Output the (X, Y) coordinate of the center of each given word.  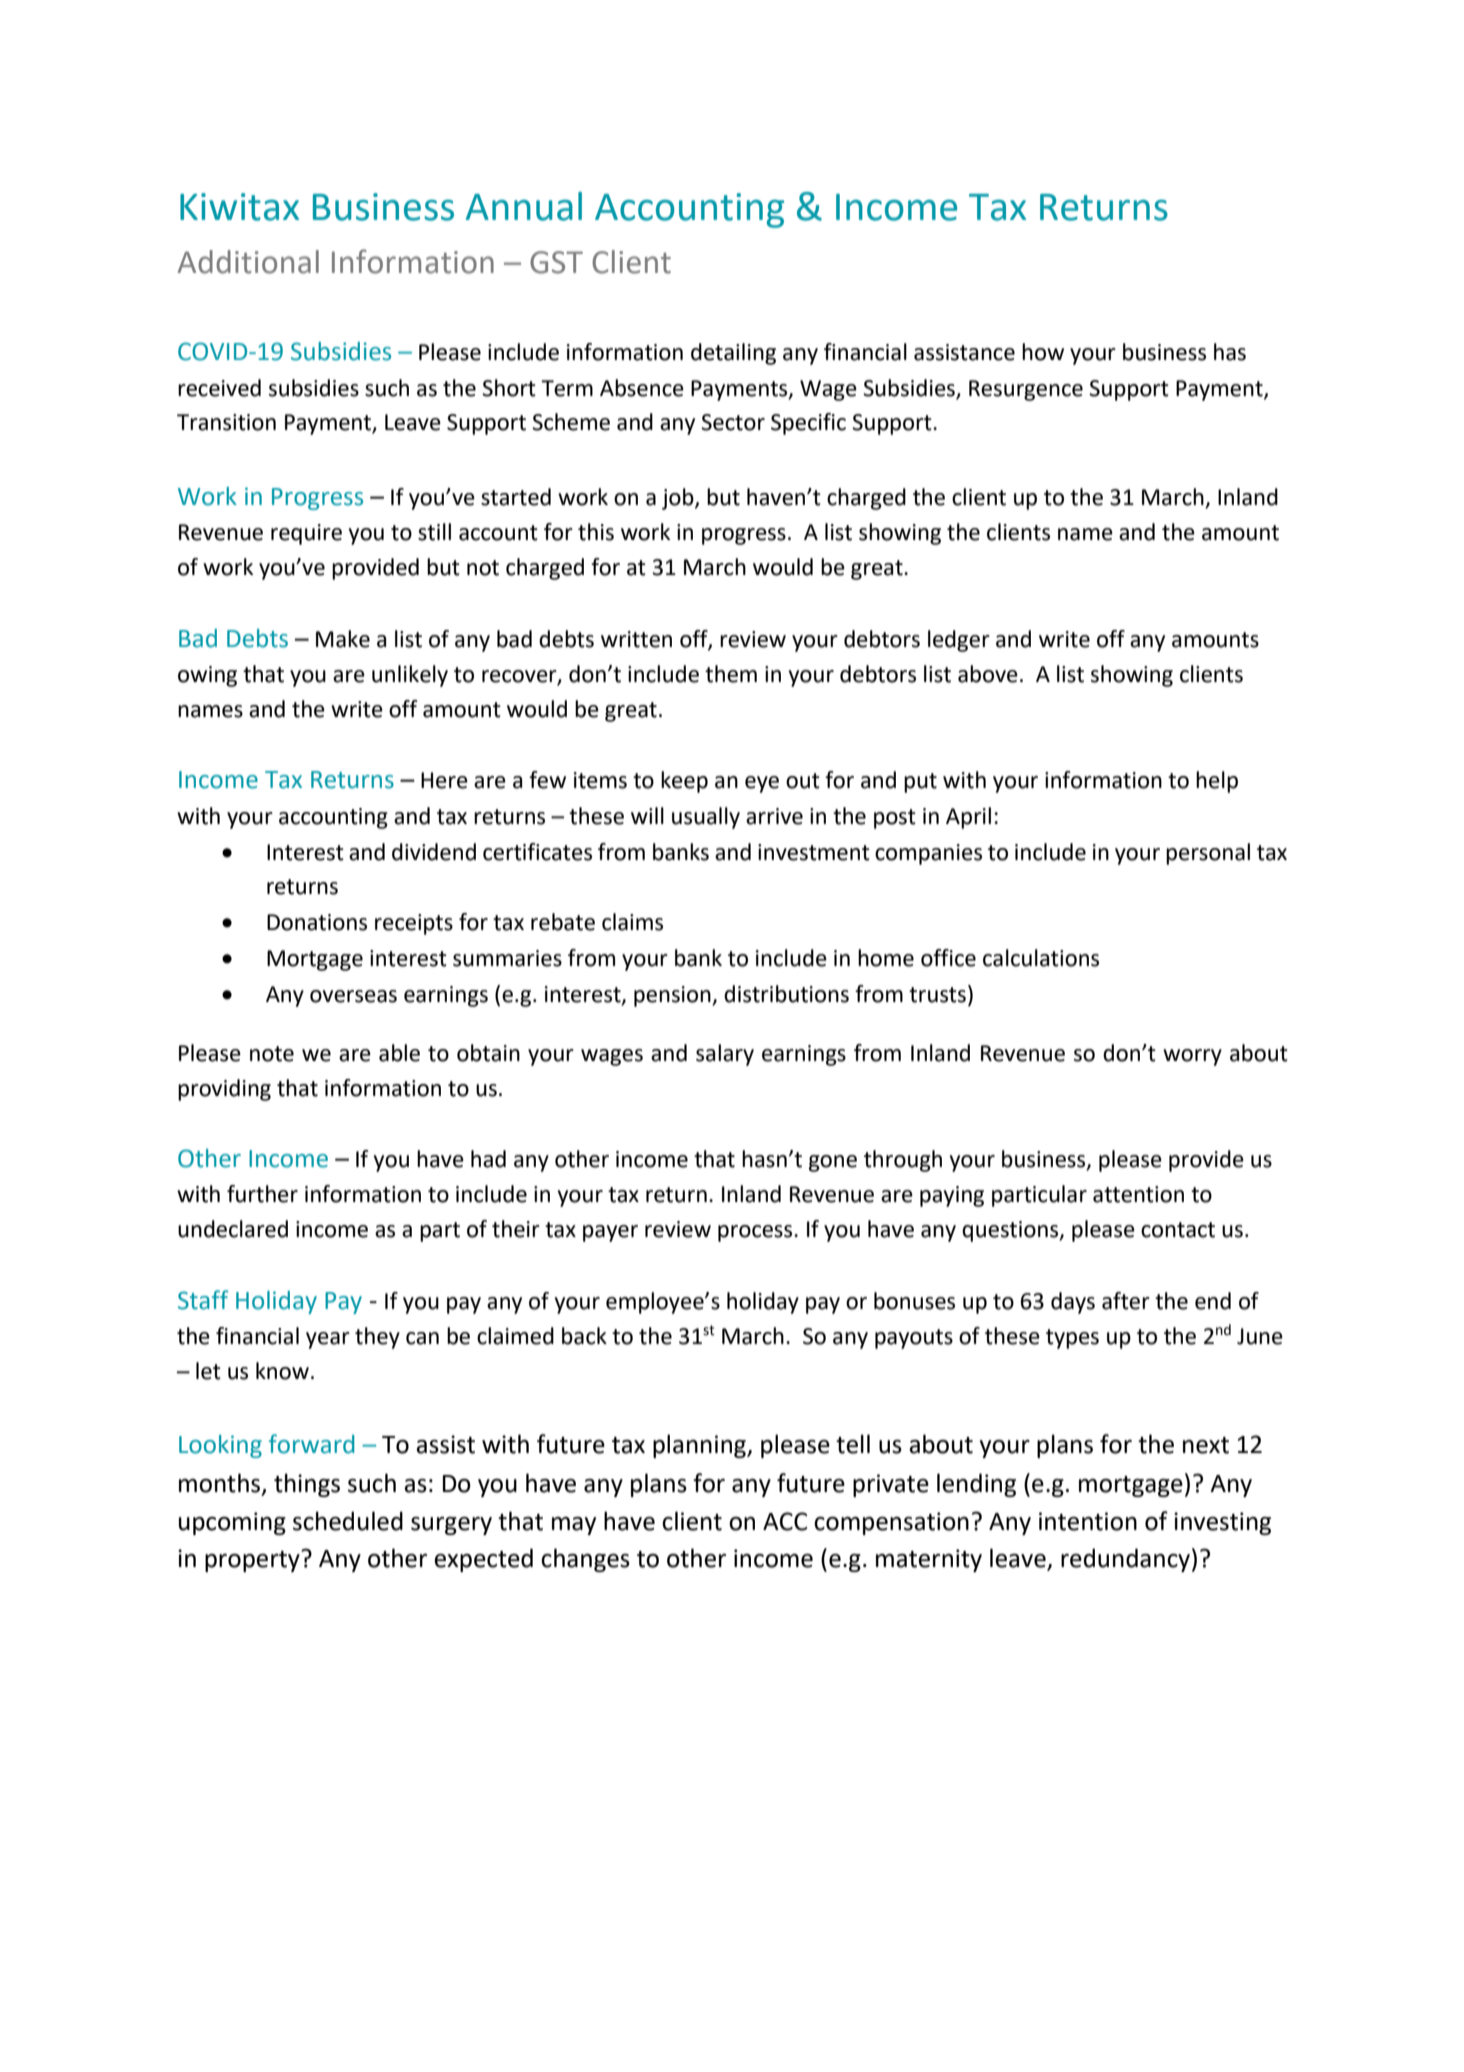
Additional (248, 262)
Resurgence (1026, 390)
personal (1208, 854)
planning (700, 1446)
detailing (733, 354)
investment (814, 852)
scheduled (348, 1521)
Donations (317, 922)
